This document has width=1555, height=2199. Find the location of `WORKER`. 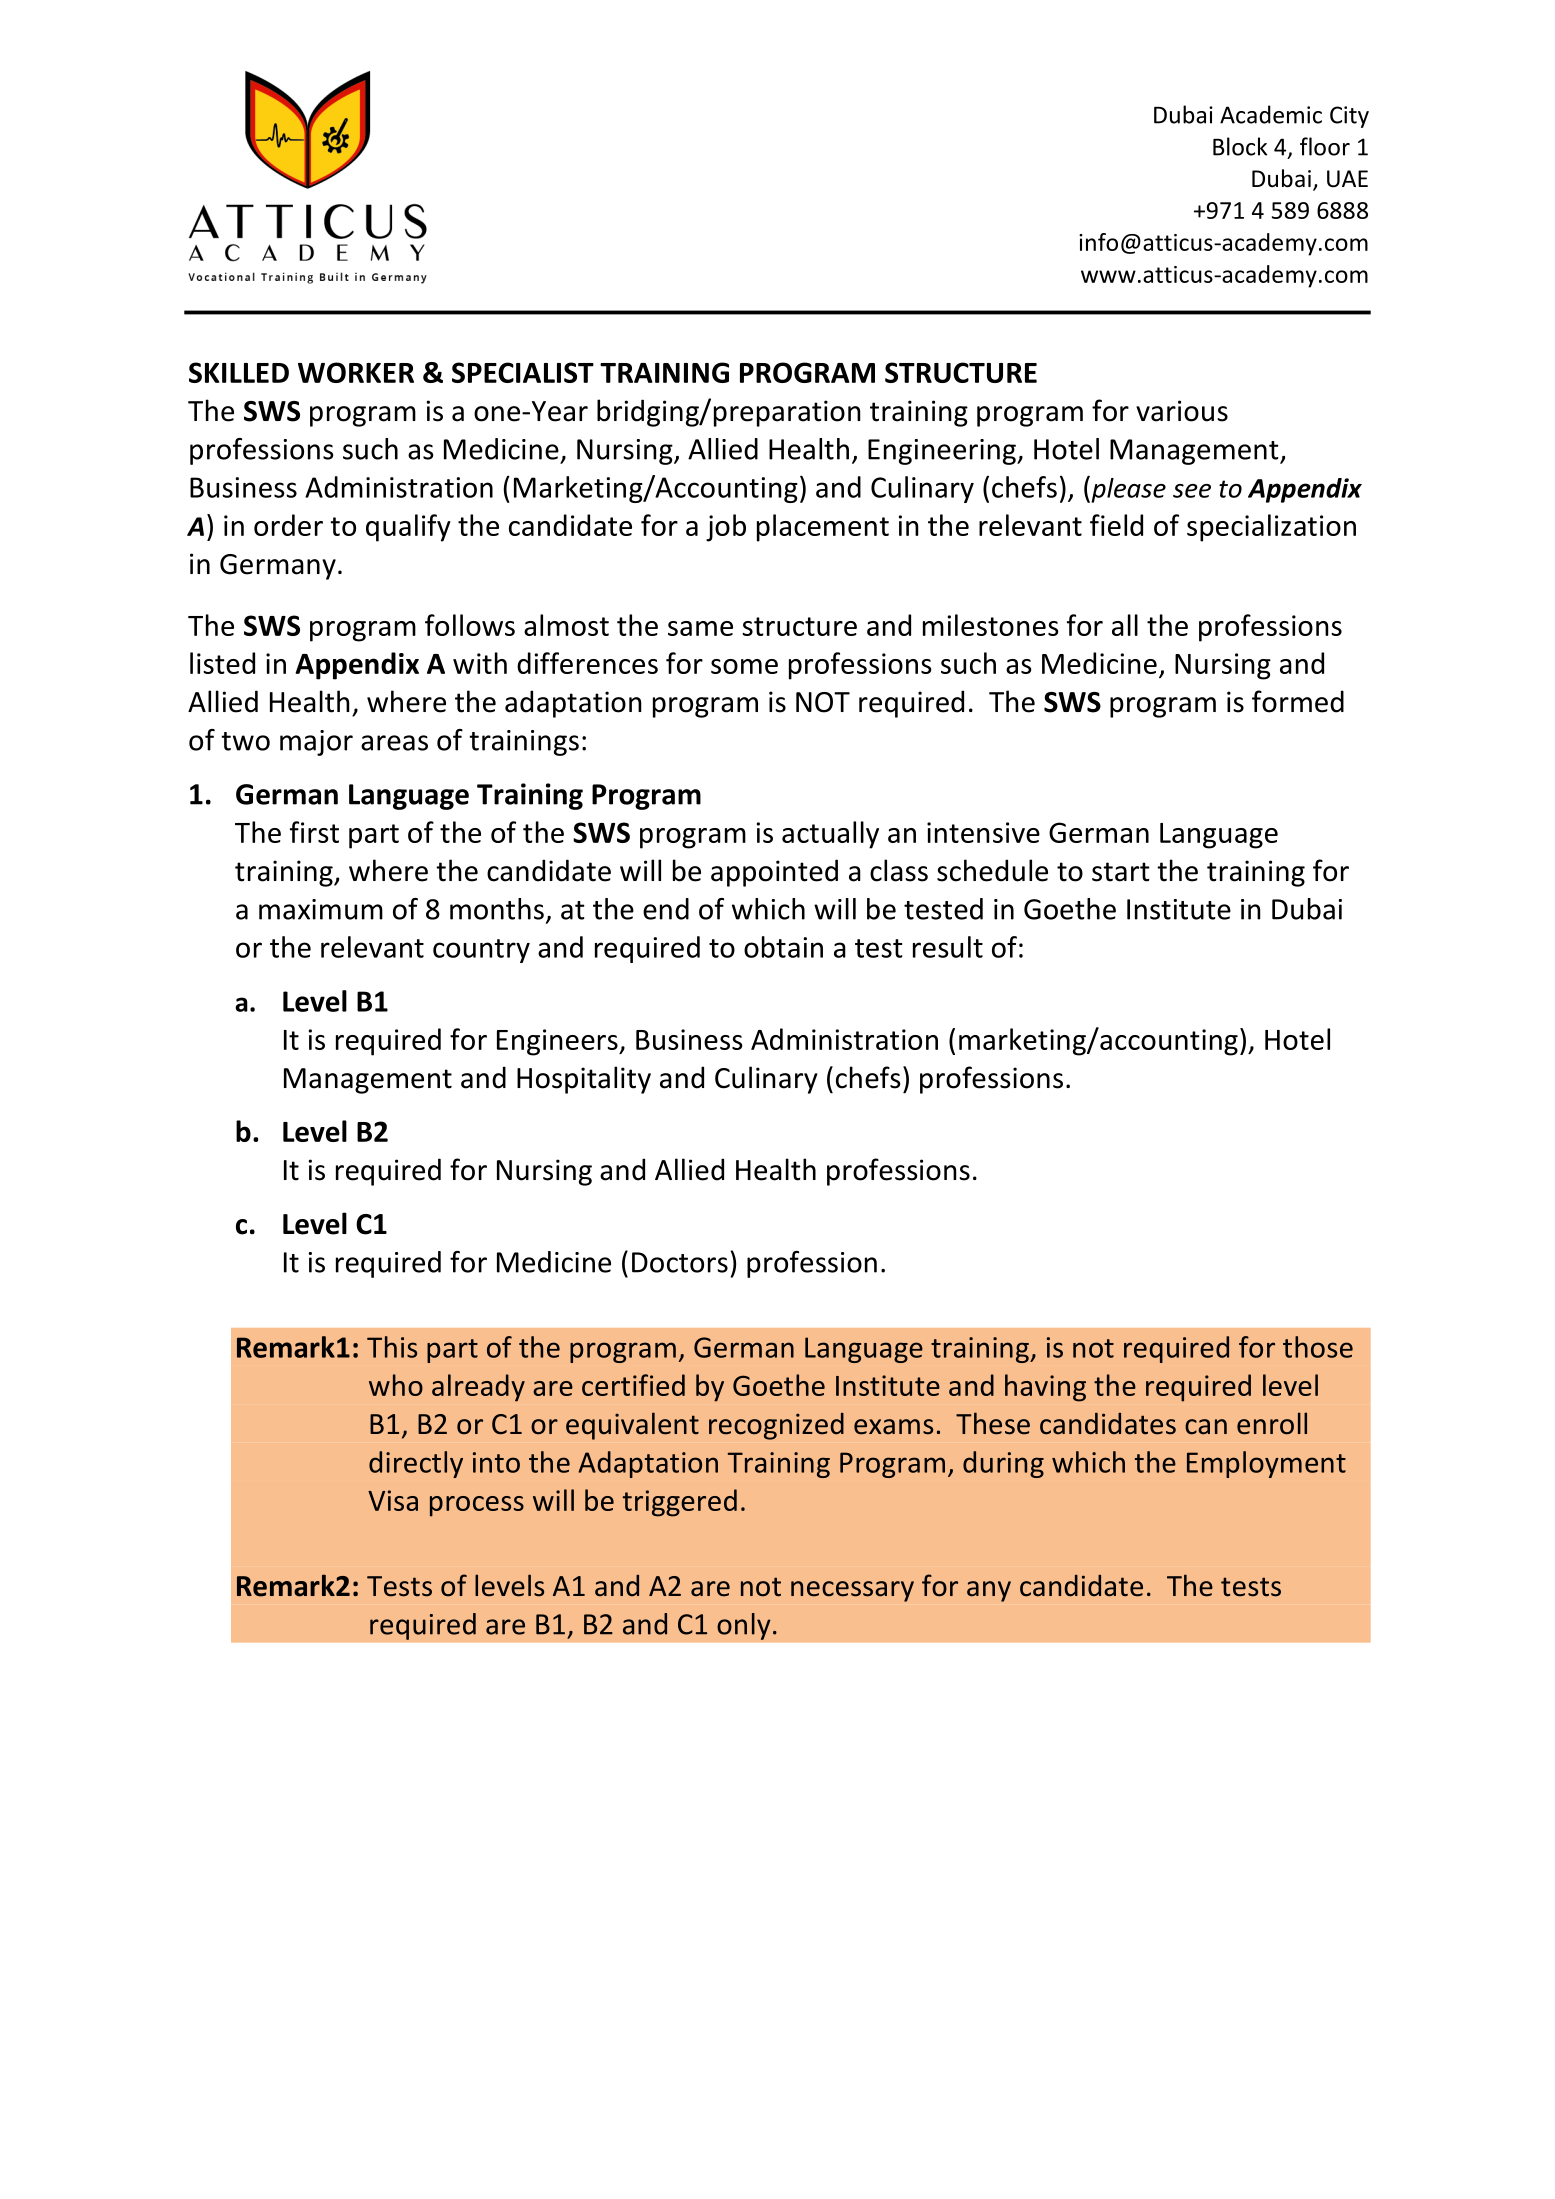

WORKER is located at coordinates (356, 372).
